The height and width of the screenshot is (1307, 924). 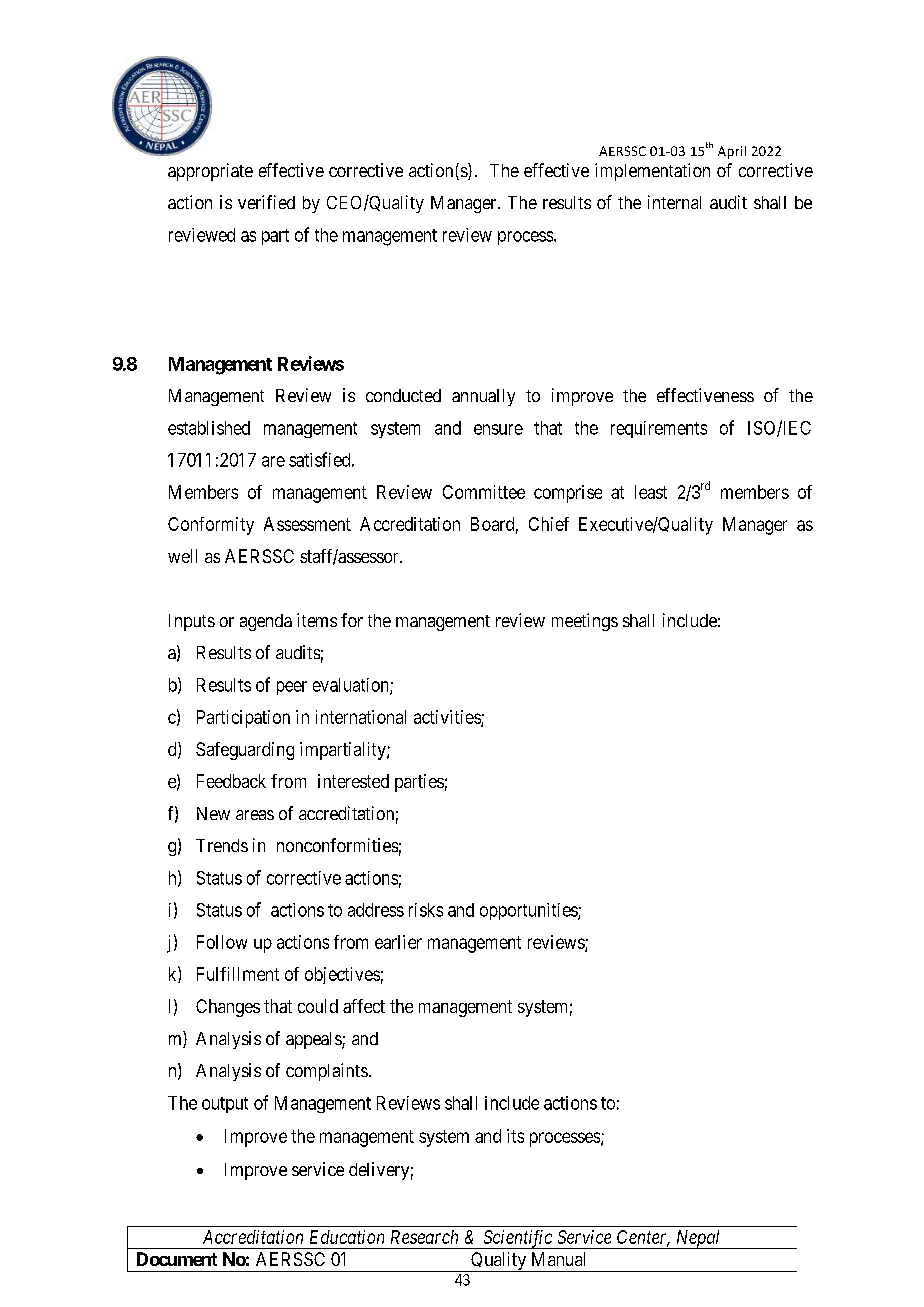 What do you see at coordinates (448, 718) in the screenshot?
I see `activities` at bounding box center [448, 718].
